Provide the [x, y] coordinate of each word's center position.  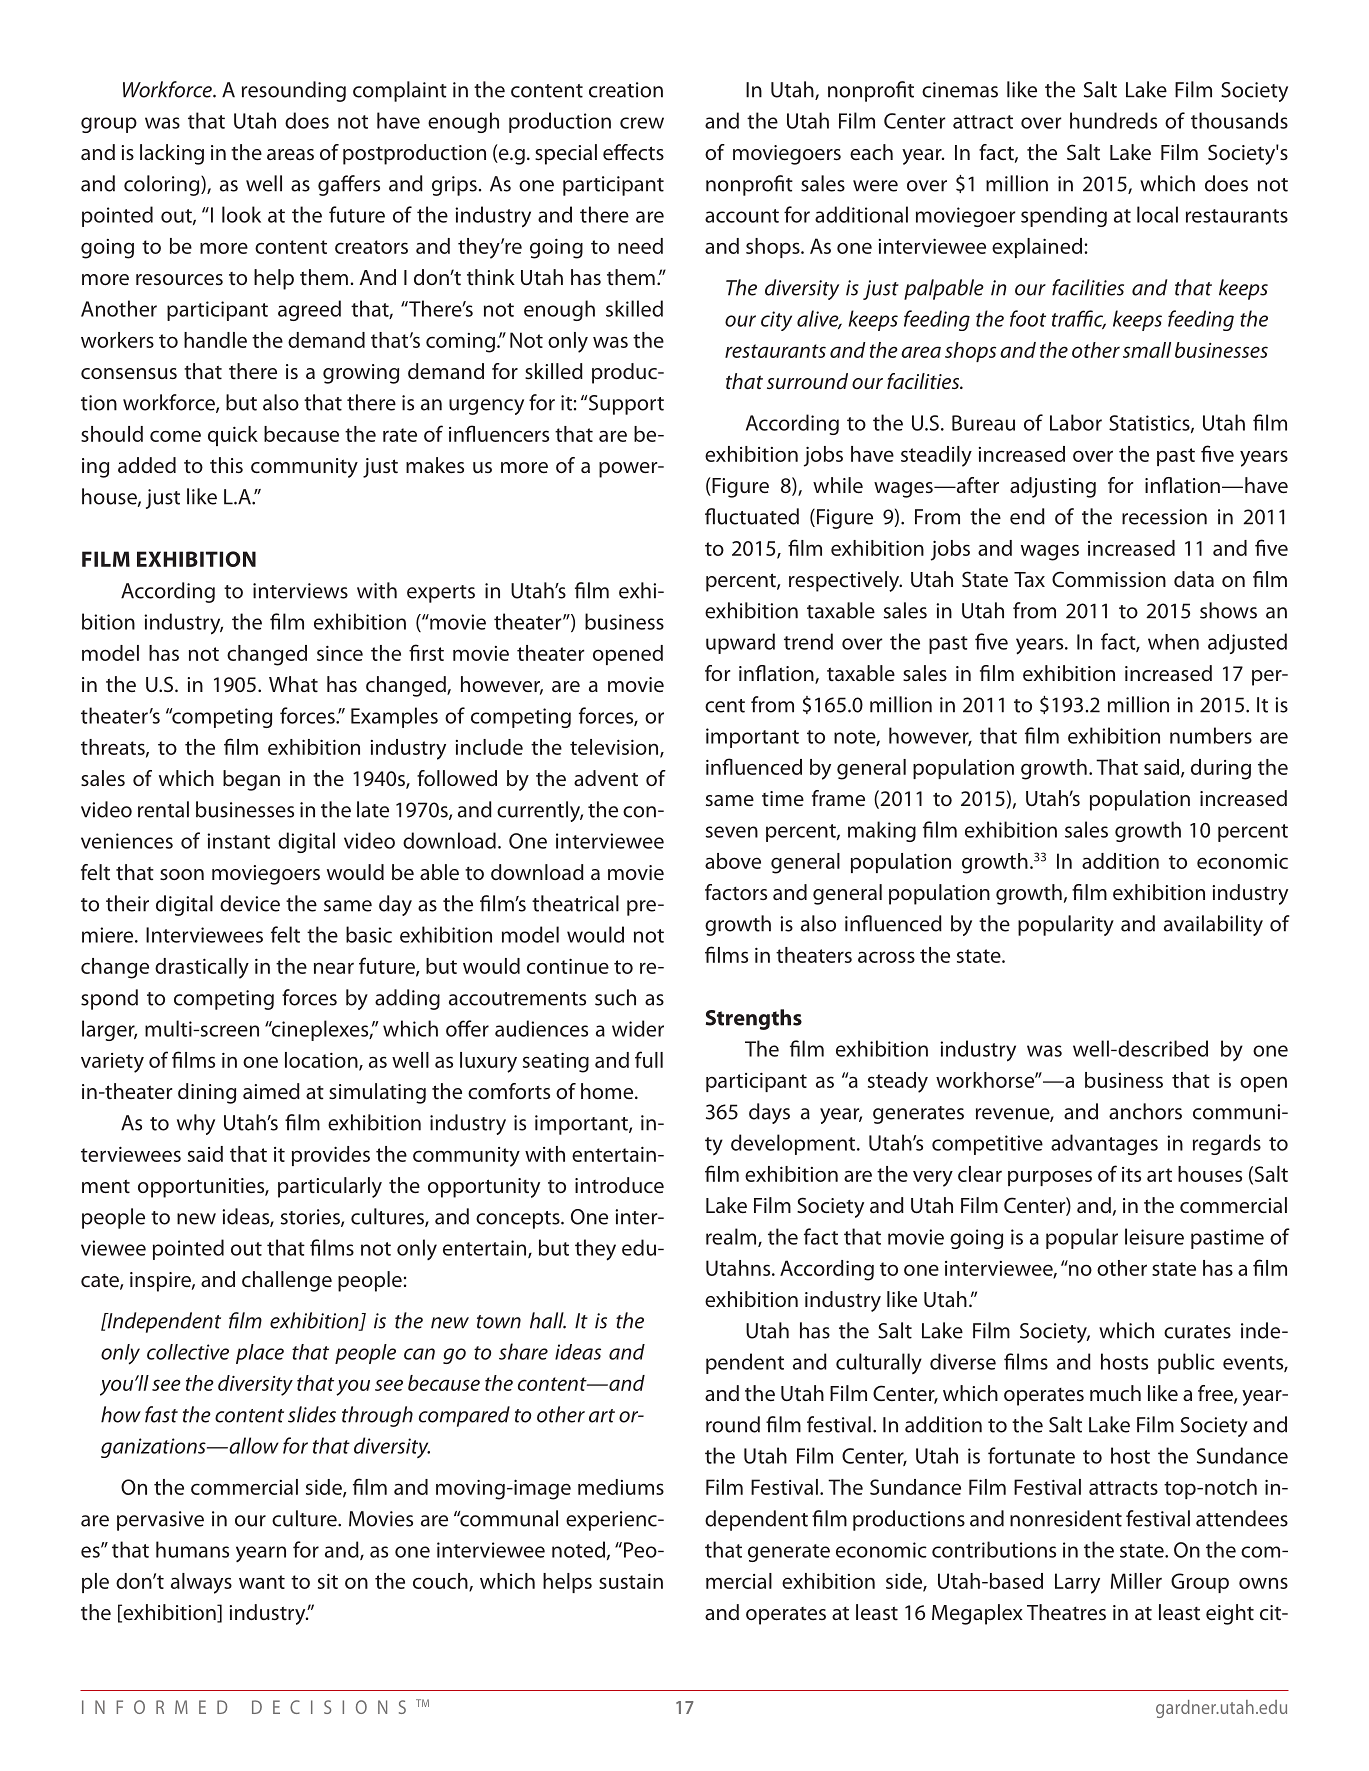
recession [1164, 517]
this [226, 465]
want [262, 1582]
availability [1213, 925]
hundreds [1113, 120]
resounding [294, 91]
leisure [1154, 1236]
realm [732, 1237]
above [733, 861]
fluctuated [752, 516]
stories [311, 1218]
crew [642, 123]
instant [238, 841]
